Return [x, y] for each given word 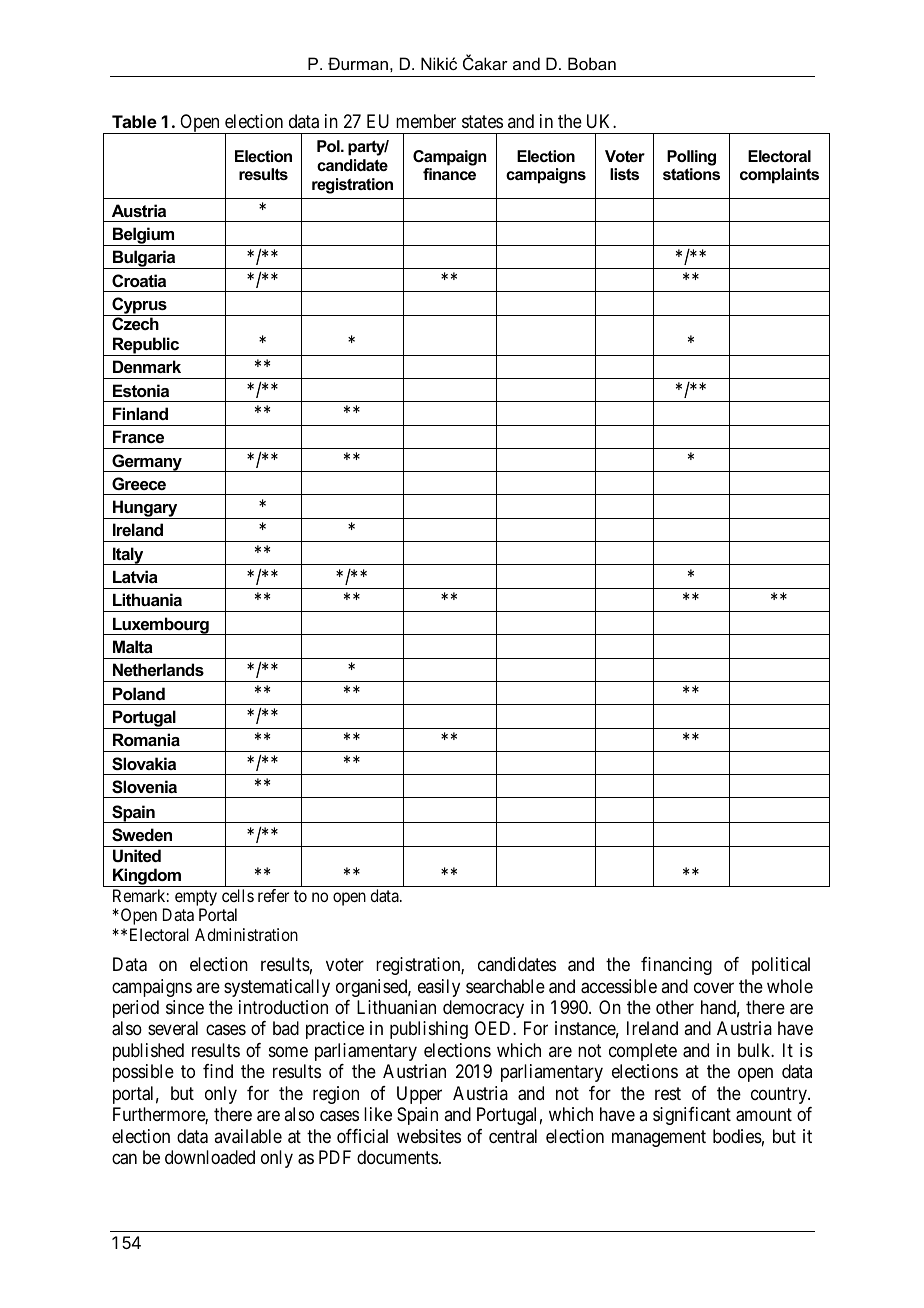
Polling [691, 158]
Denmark [147, 366]
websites [429, 1136]
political [781, 966]
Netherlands [158, 669]
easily [439, 988]
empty [196, 898]
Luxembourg [161, 626]
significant [692, 1116]
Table [134, 121]
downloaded [210, 1157]
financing [676, 966]
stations [691, 174]
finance [449, 174]
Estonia [141, 390]
